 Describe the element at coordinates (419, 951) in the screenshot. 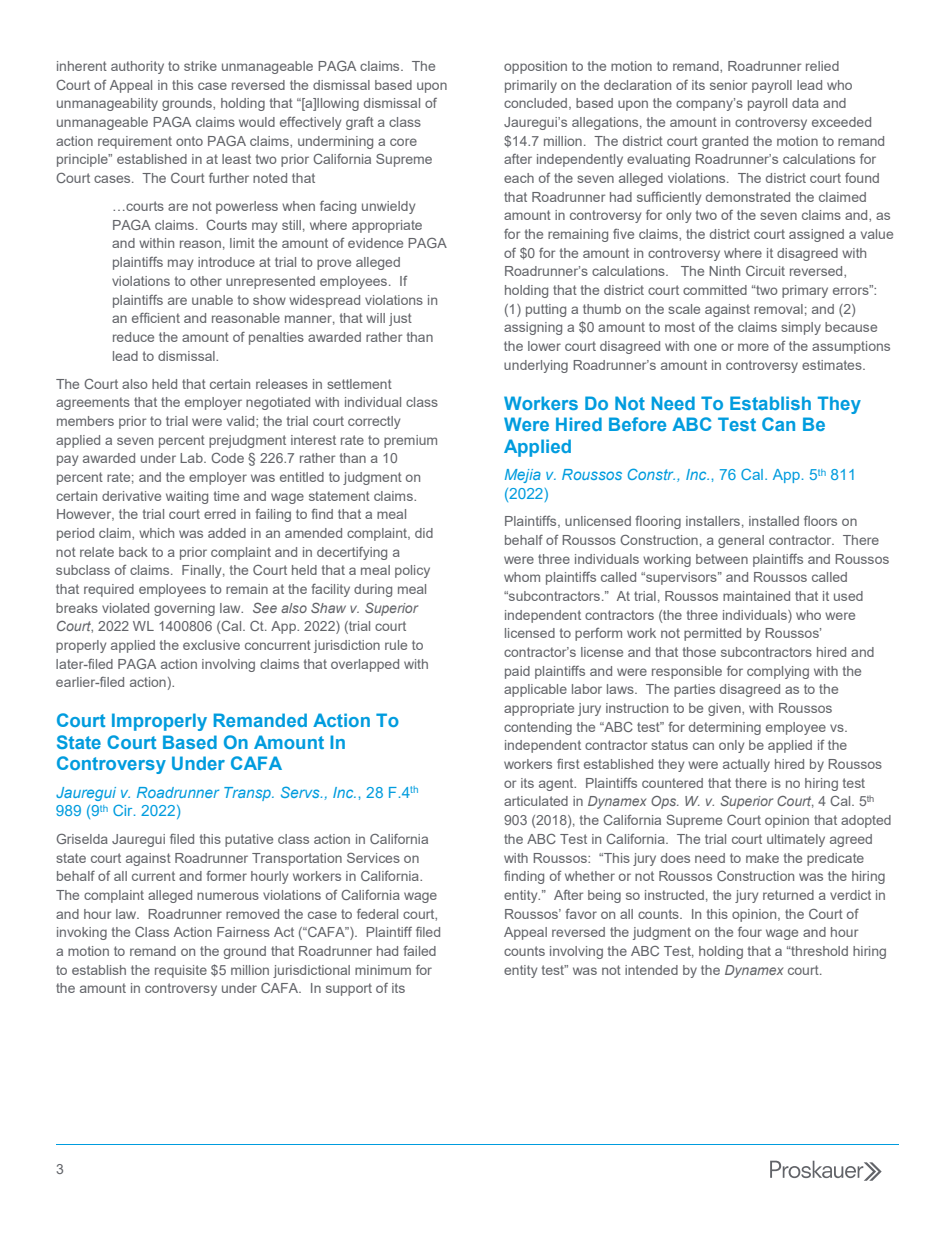

I see `failed` at that location.
